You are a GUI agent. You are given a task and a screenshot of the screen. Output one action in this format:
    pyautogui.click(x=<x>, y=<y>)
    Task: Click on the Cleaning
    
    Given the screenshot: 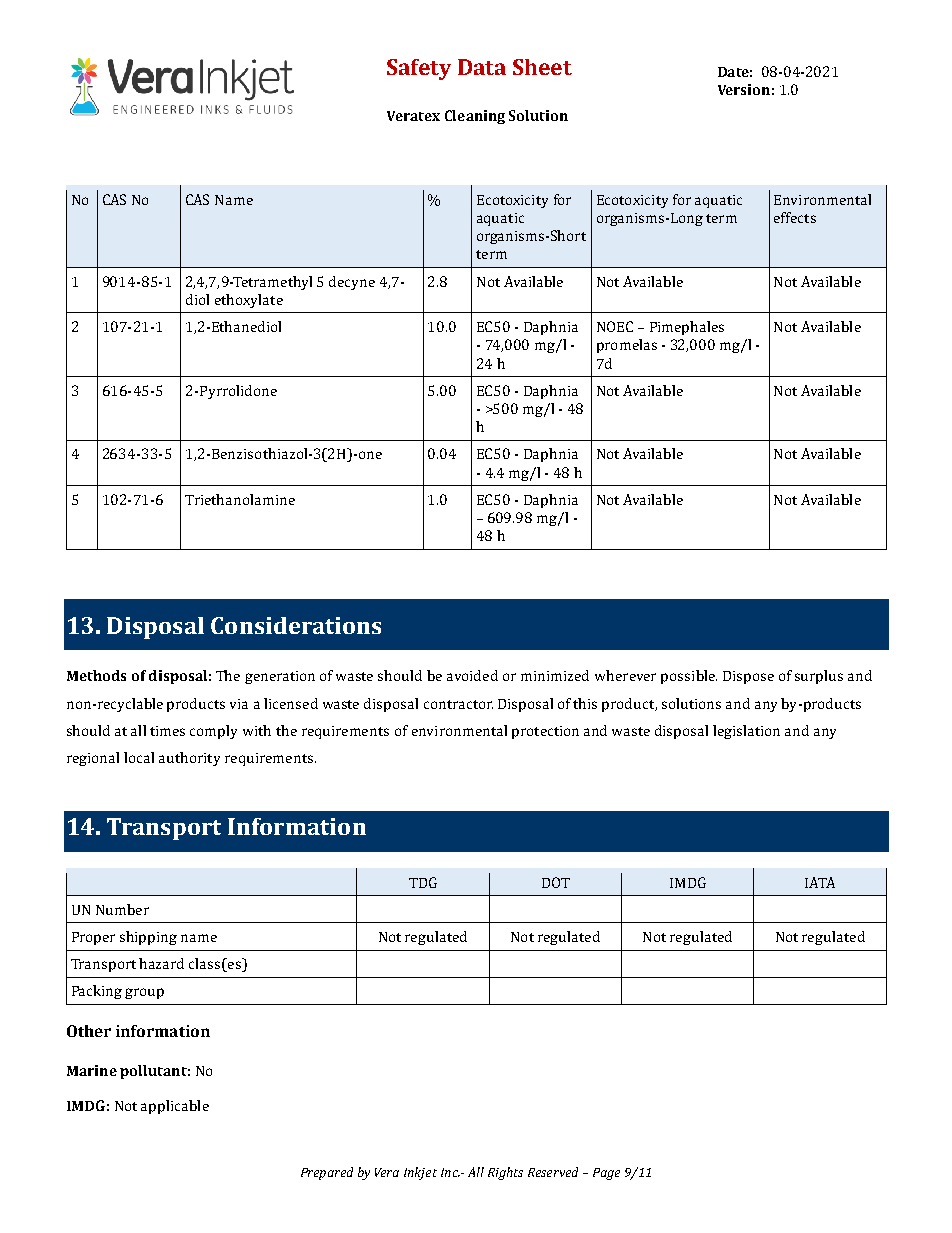 What is the action you would take?
    pyautogui.click(x=475, y=117)
